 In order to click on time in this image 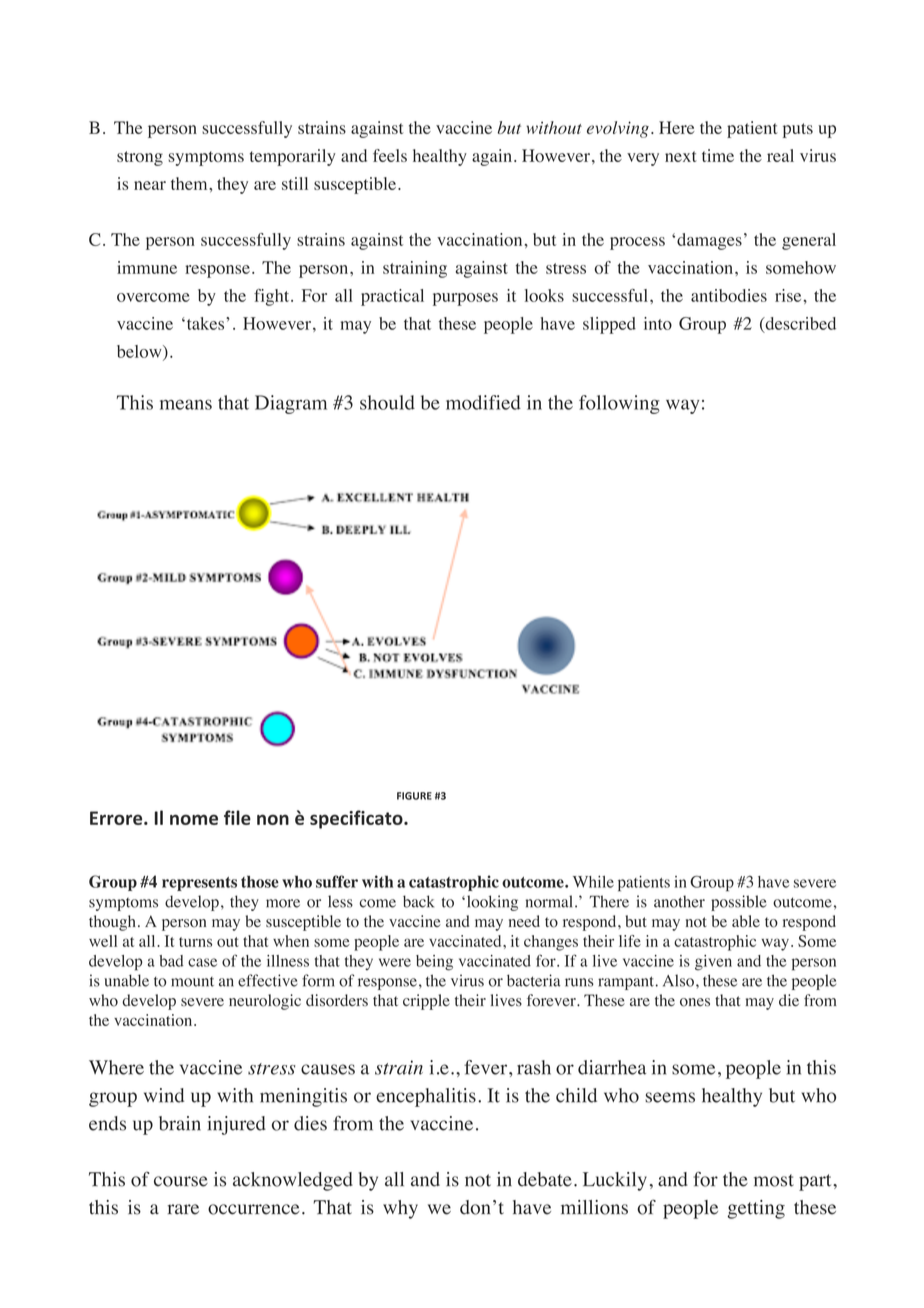, I will do `click(718, 155)`.
